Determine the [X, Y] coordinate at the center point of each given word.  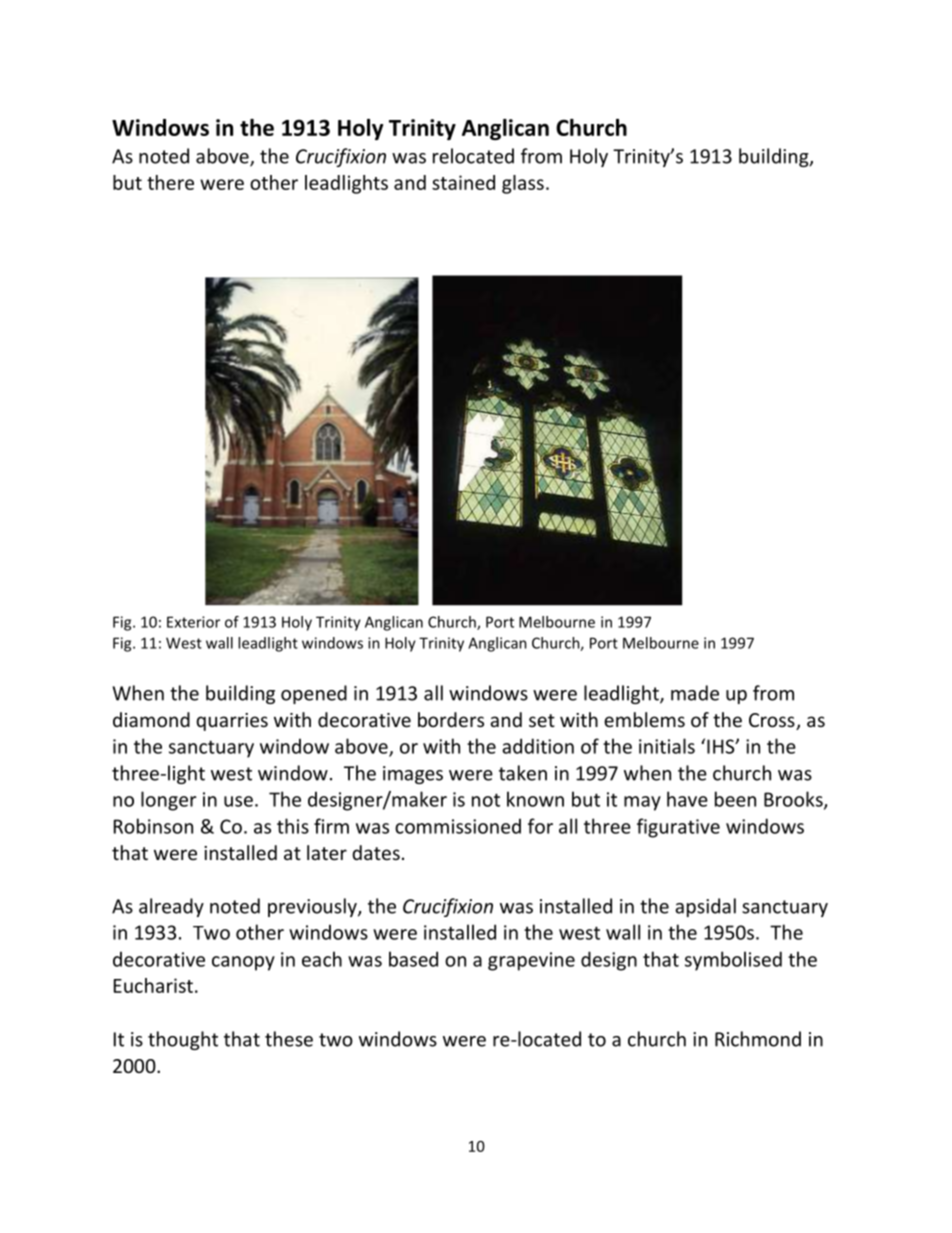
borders [451, 719]
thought [183, 1040]
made [695, 693]
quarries [232, 722]
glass [523, 184]
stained [463, 182]
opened [314, 694]
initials [667, 746]
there [170, 182]
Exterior [193, 622]
